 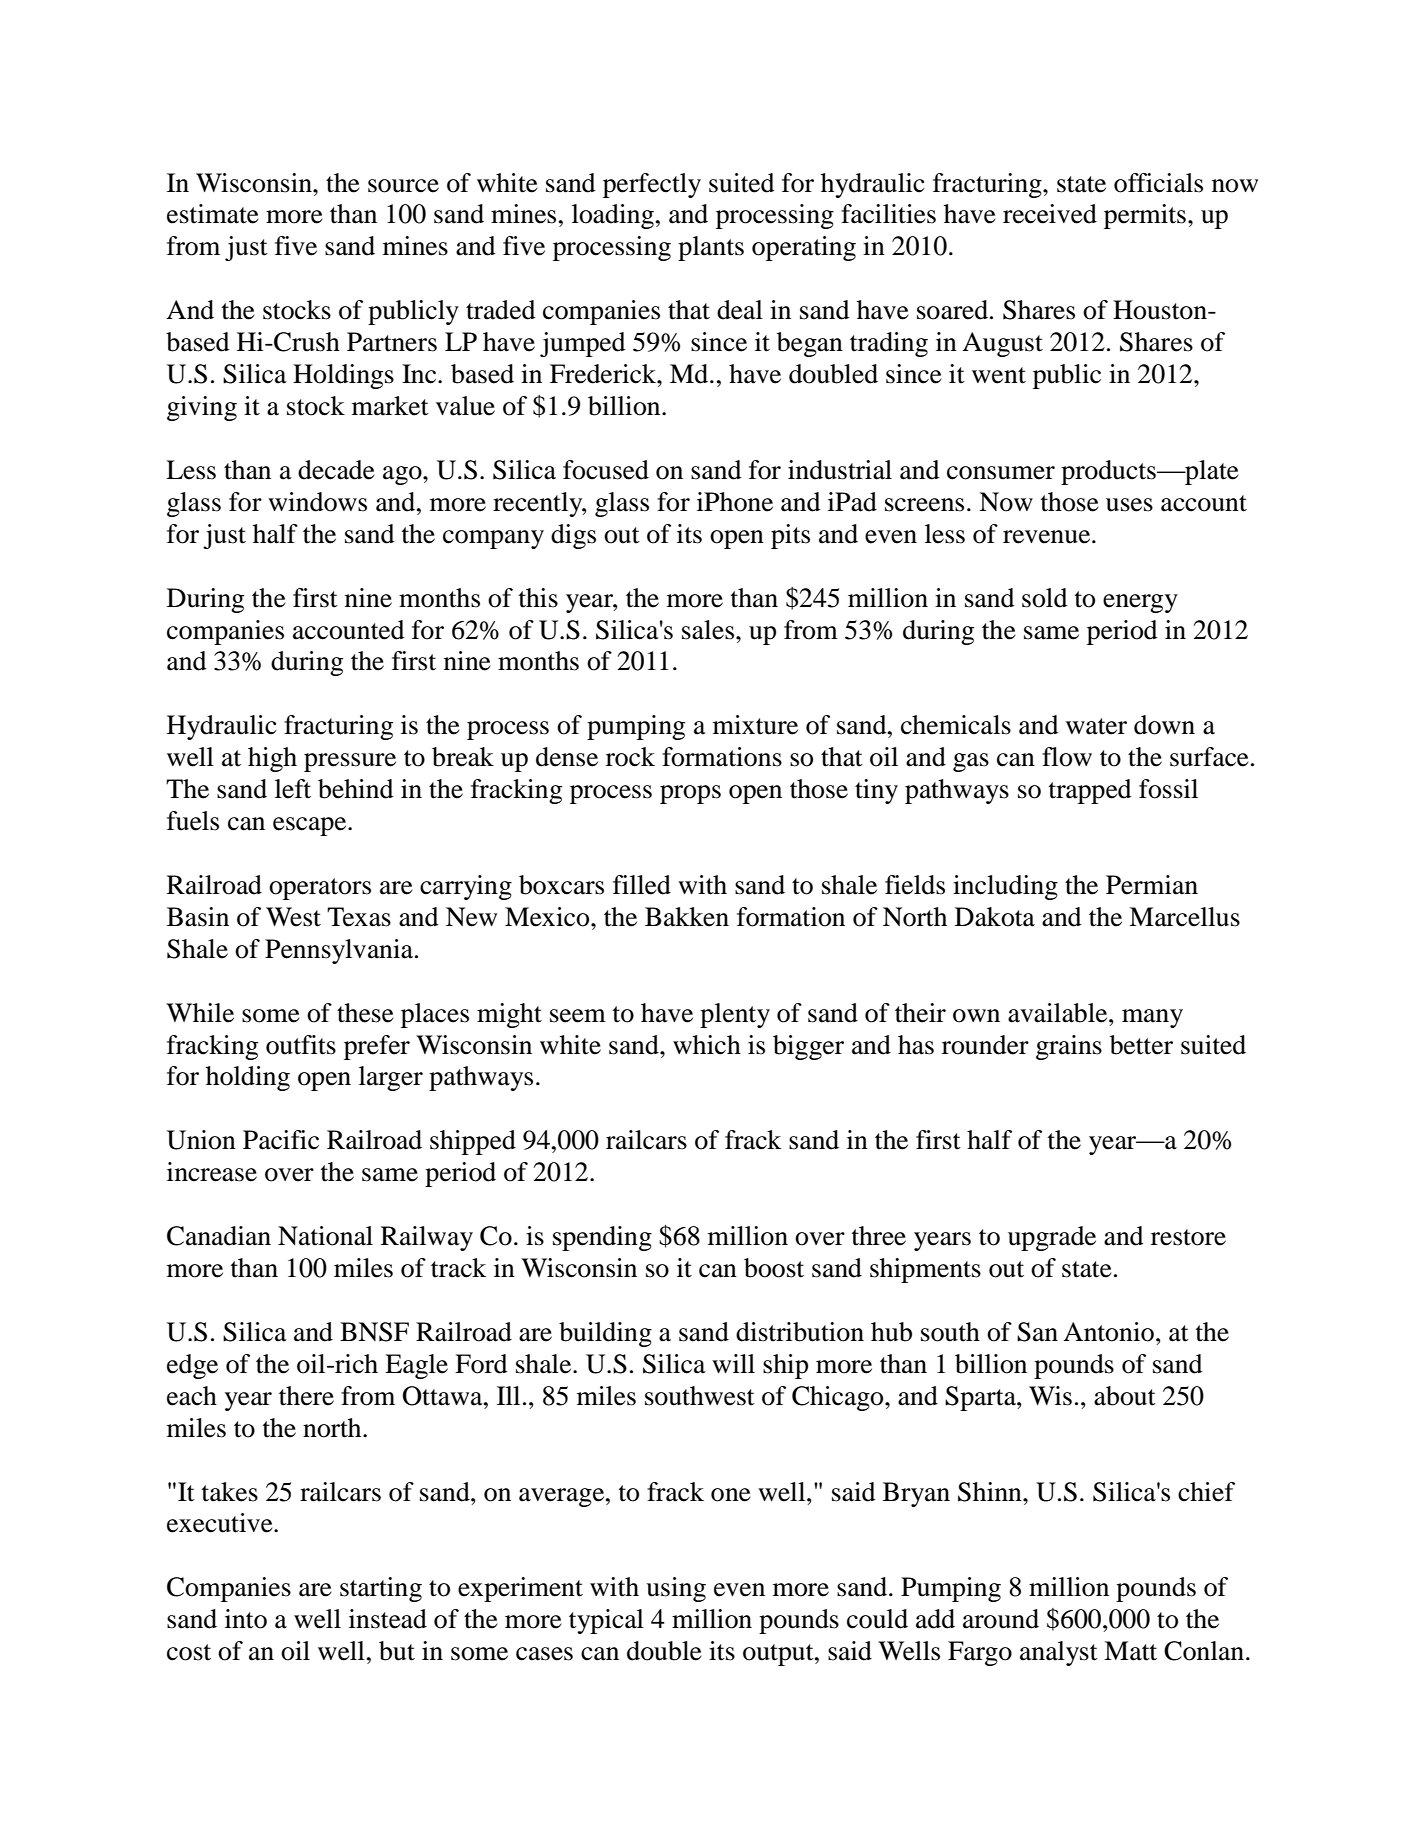 I want to click on operators, so click(x=320, y=889).
